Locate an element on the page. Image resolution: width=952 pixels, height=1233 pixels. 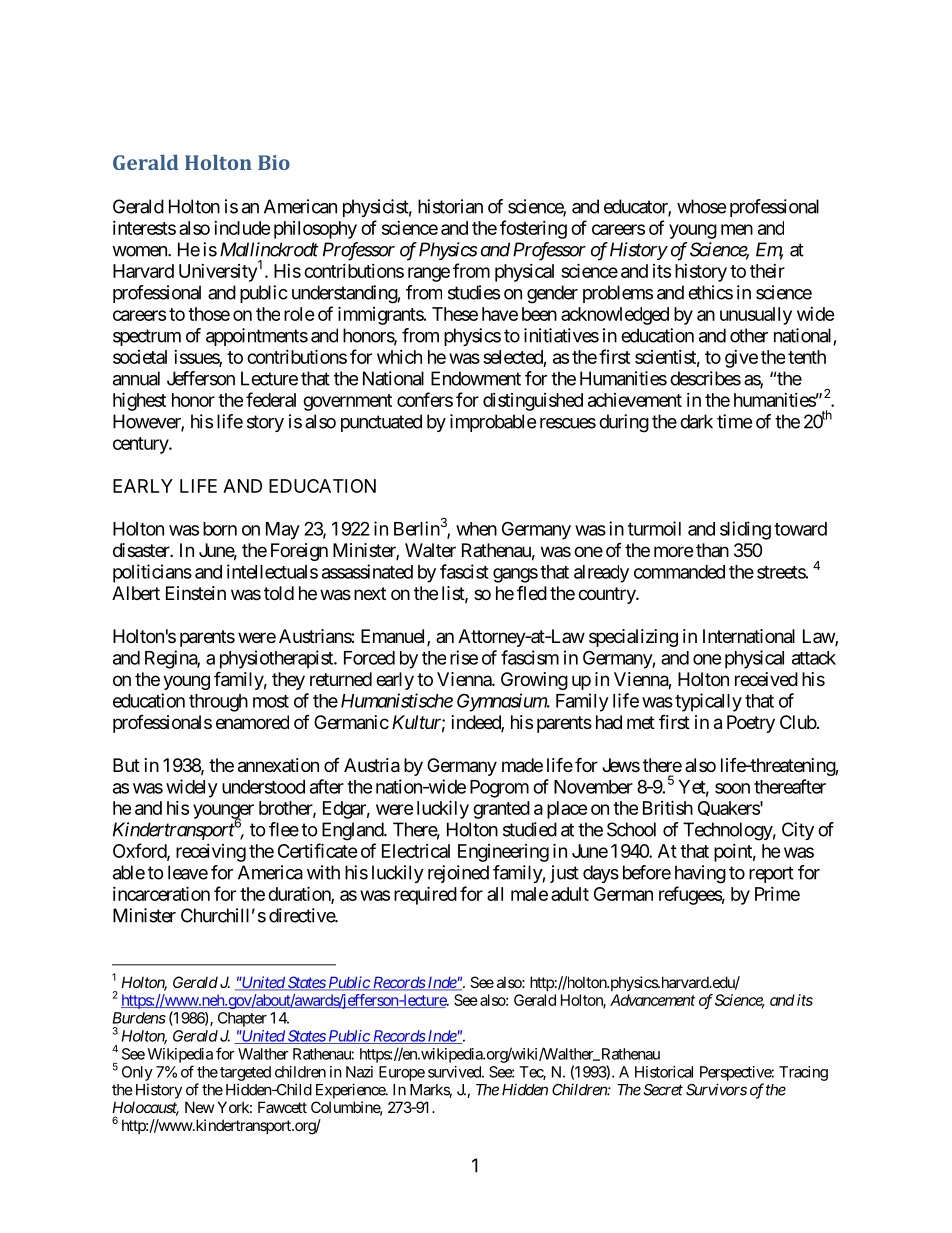
fascism is located at coordinates (530, 657).
